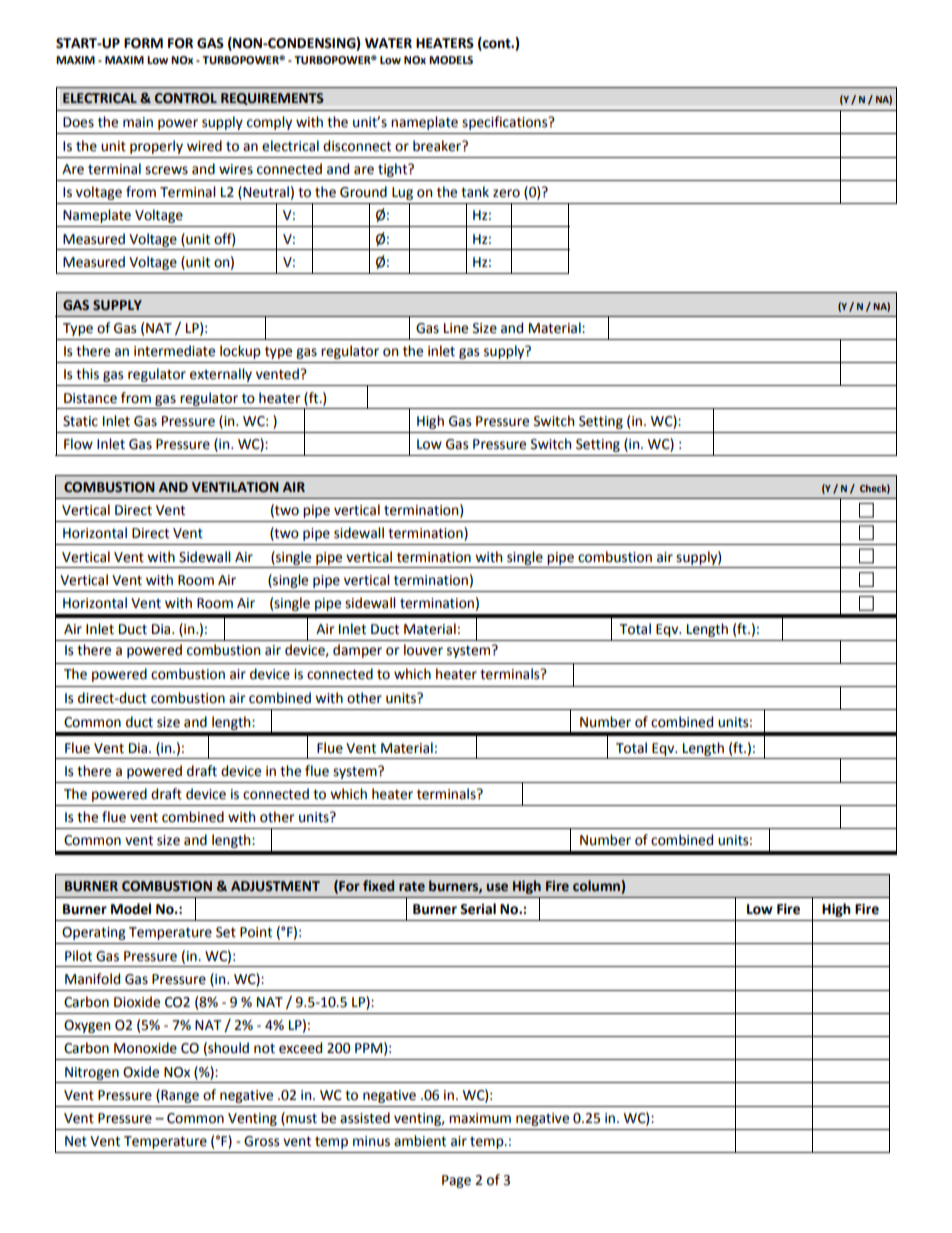  Describe the element at coordinates (78, 444) in the document. I see `Flow` at that location.
